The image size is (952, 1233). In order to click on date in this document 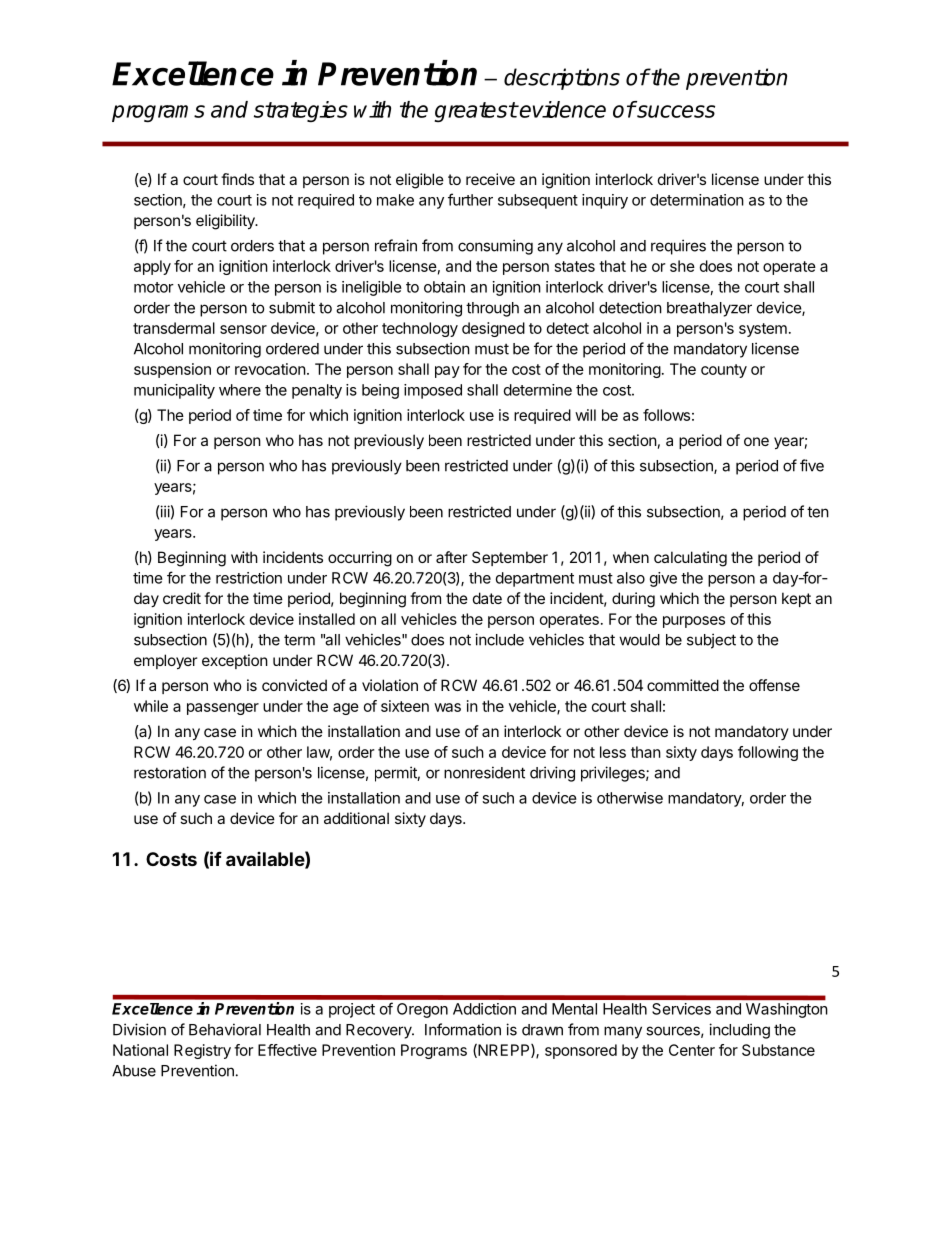, I will do `click(487, 598)`.
